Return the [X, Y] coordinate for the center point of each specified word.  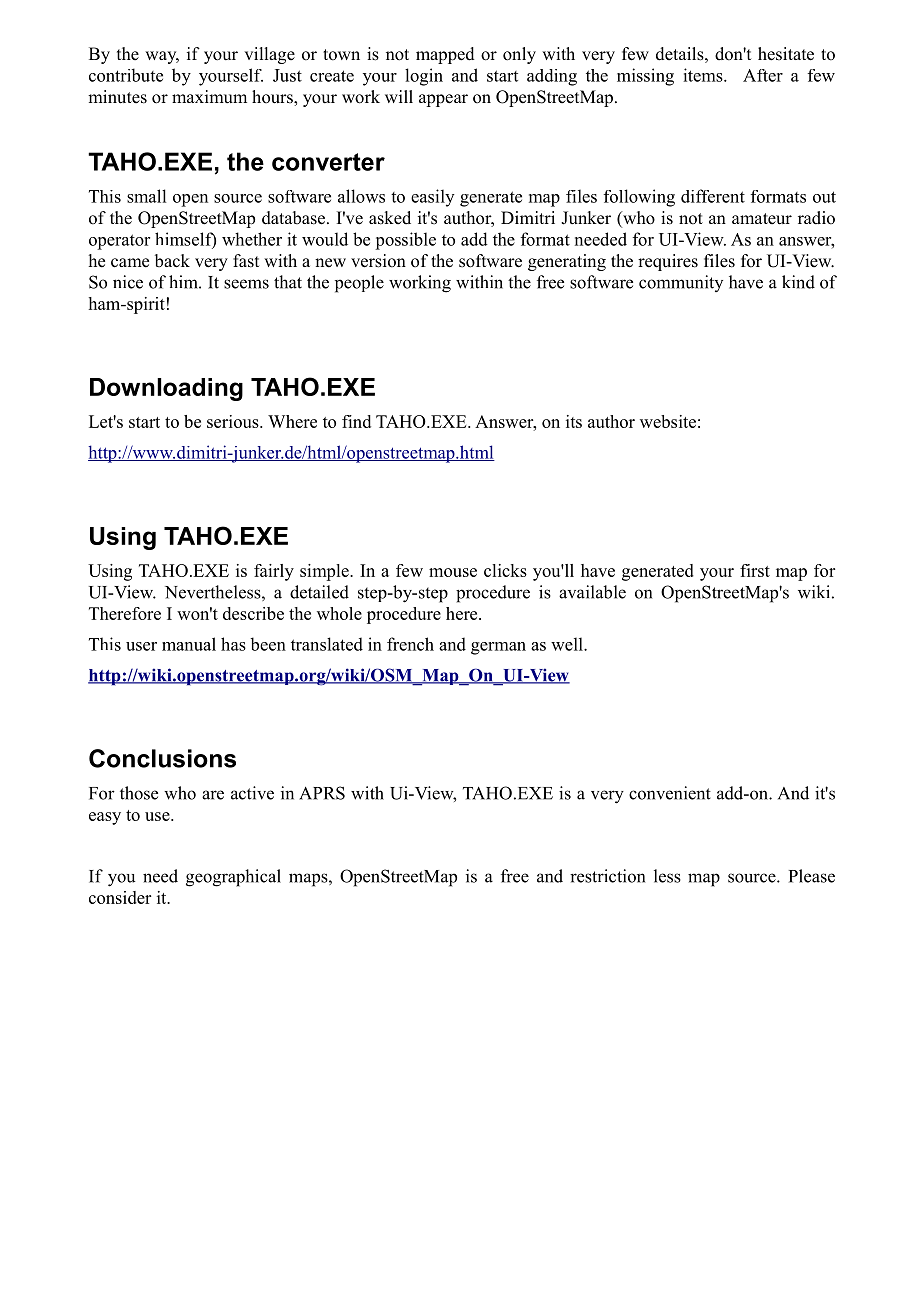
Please [812, 876]
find [356, 421]
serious [234, 421]
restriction [607, 876]
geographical [233, 878]
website [668, 421]
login [424, 77]
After [763, 75]
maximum [209, 96]
